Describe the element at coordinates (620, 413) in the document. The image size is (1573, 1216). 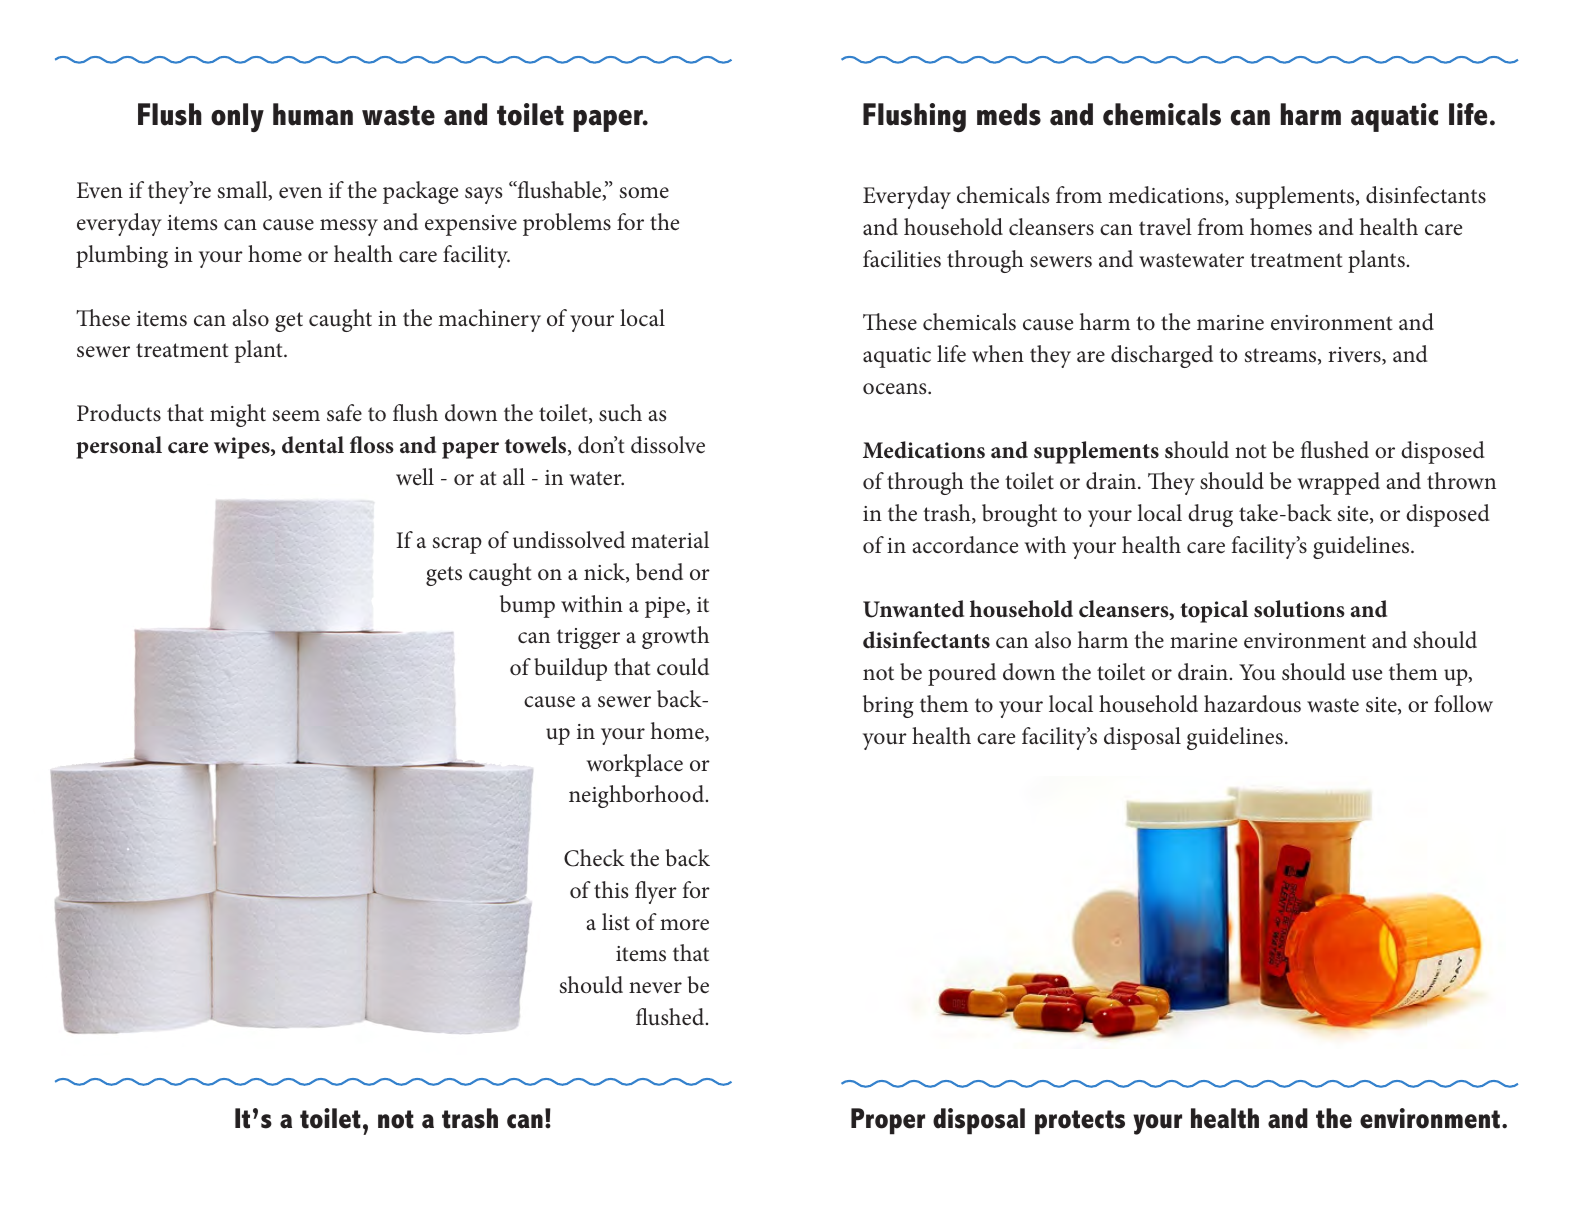
I see `such` at that location.
